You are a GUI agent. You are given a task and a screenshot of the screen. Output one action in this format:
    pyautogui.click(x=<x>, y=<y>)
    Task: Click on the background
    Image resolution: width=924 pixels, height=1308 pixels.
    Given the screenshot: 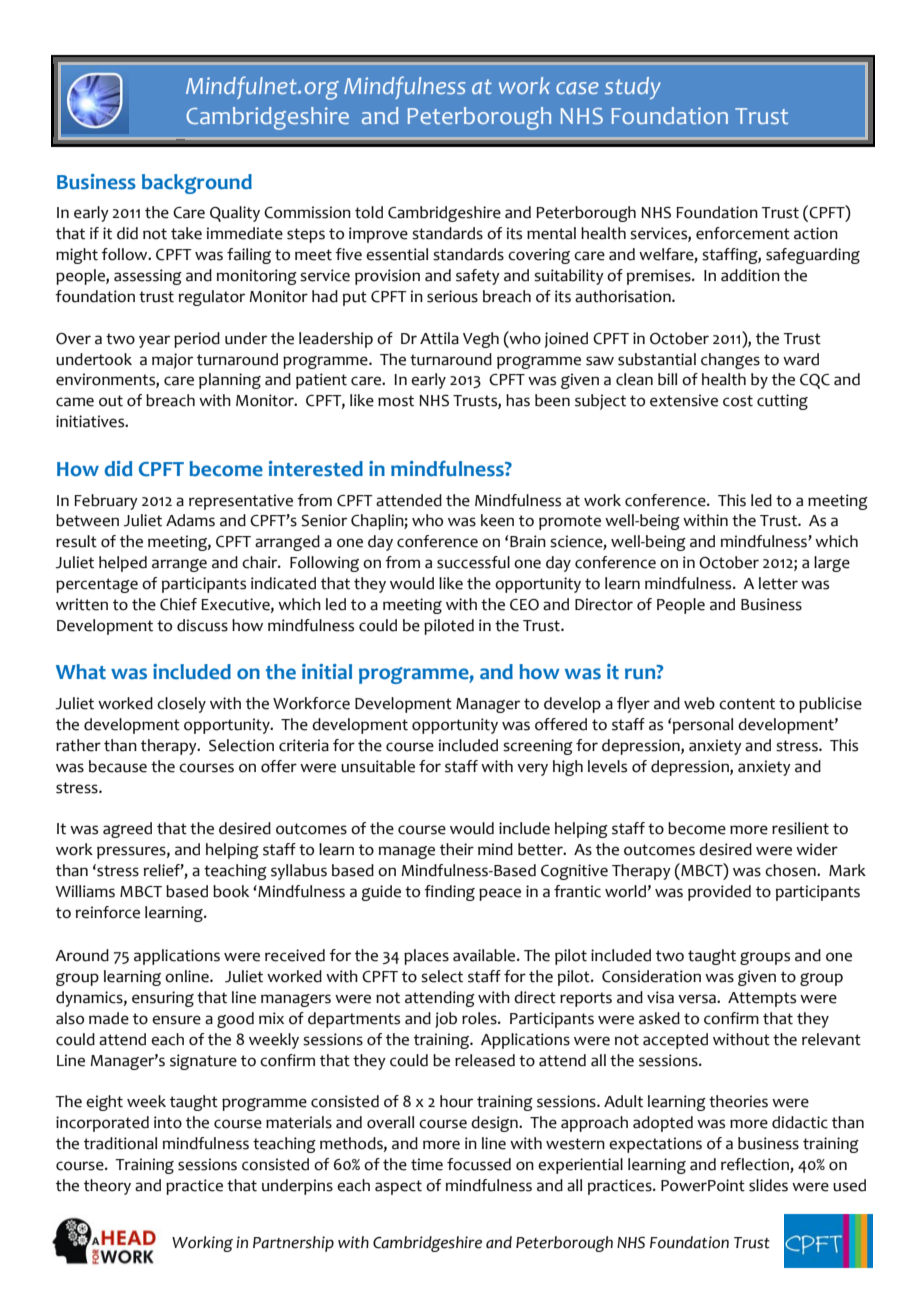 What is the action you would take?
    pyautogui.click(x=197, y=184)
